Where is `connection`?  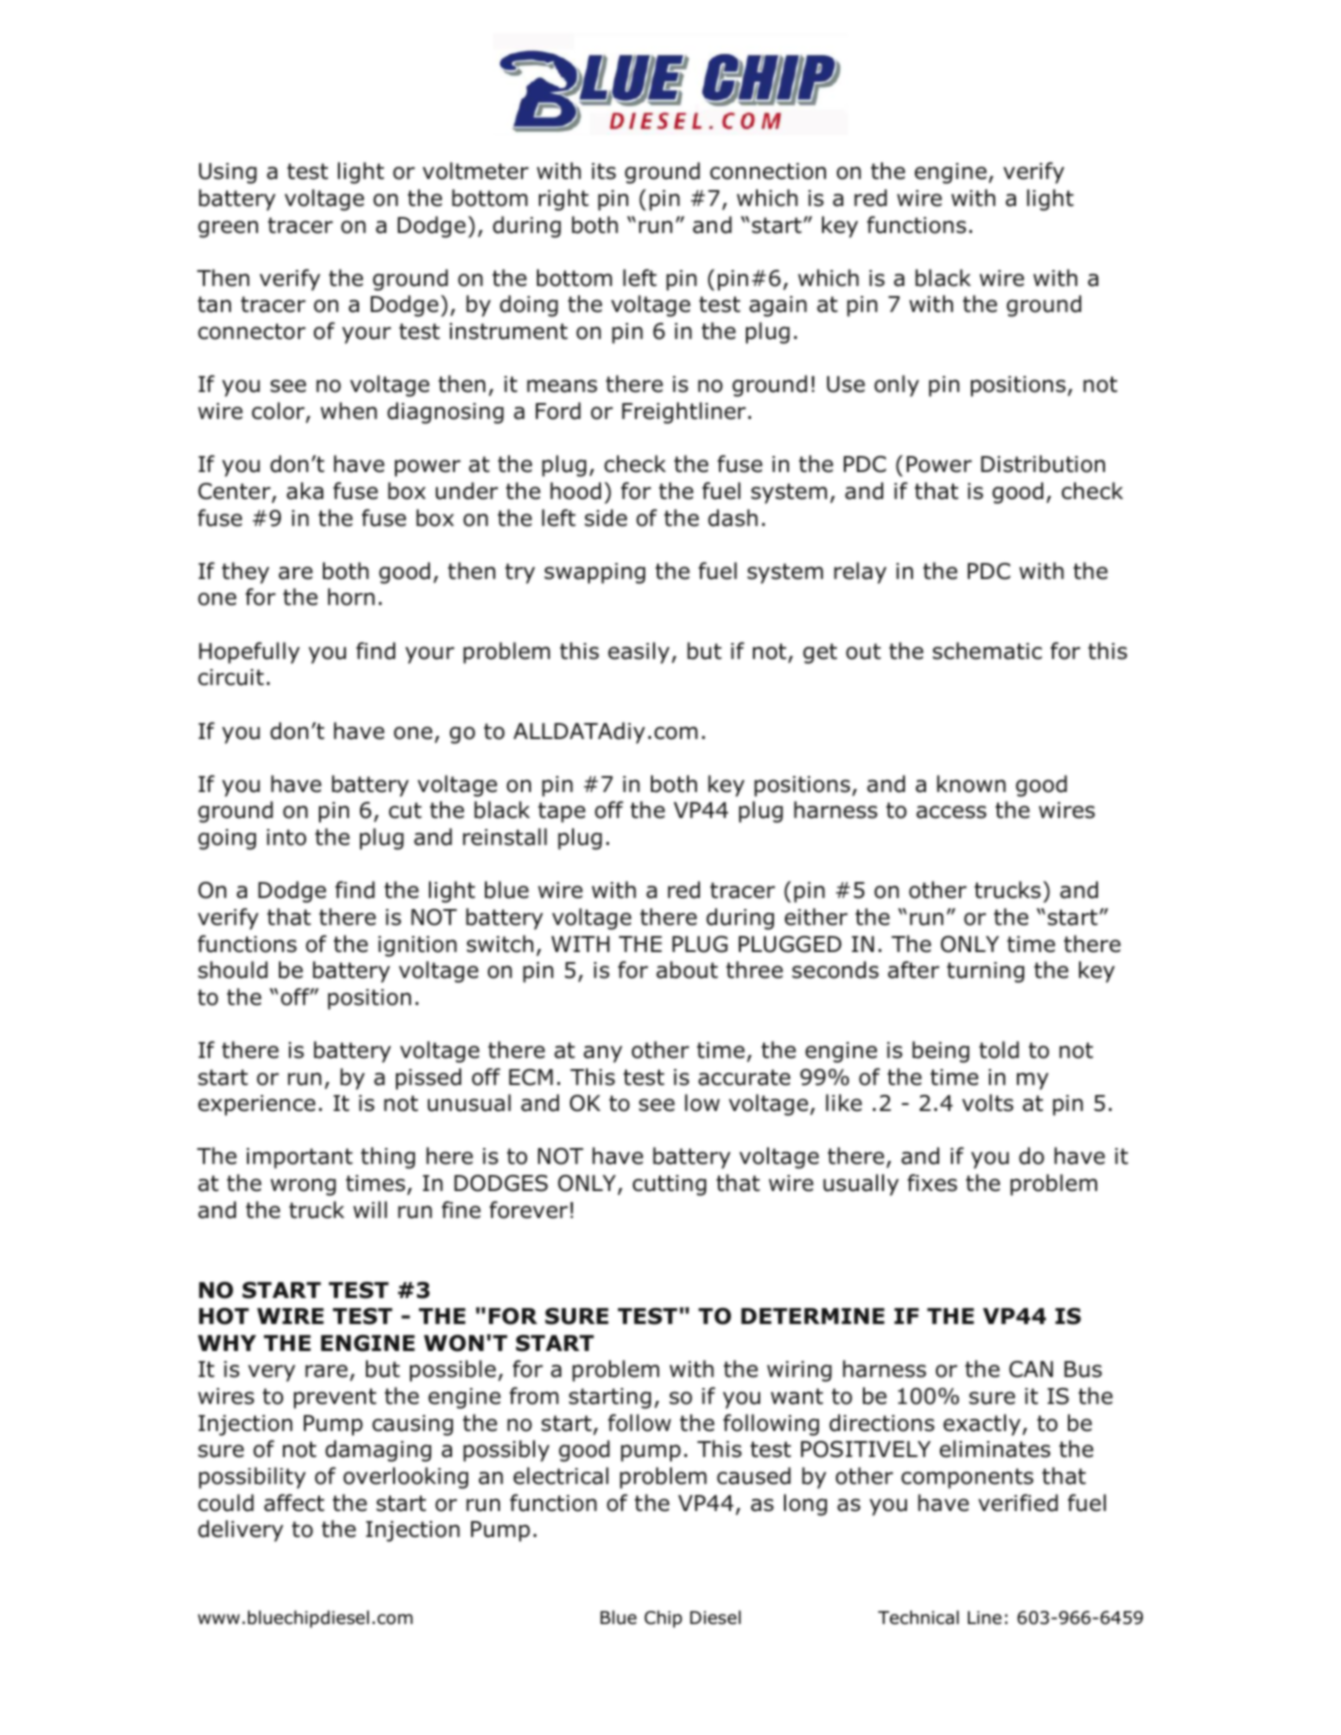
connection is located at coordinates (768, 171).
